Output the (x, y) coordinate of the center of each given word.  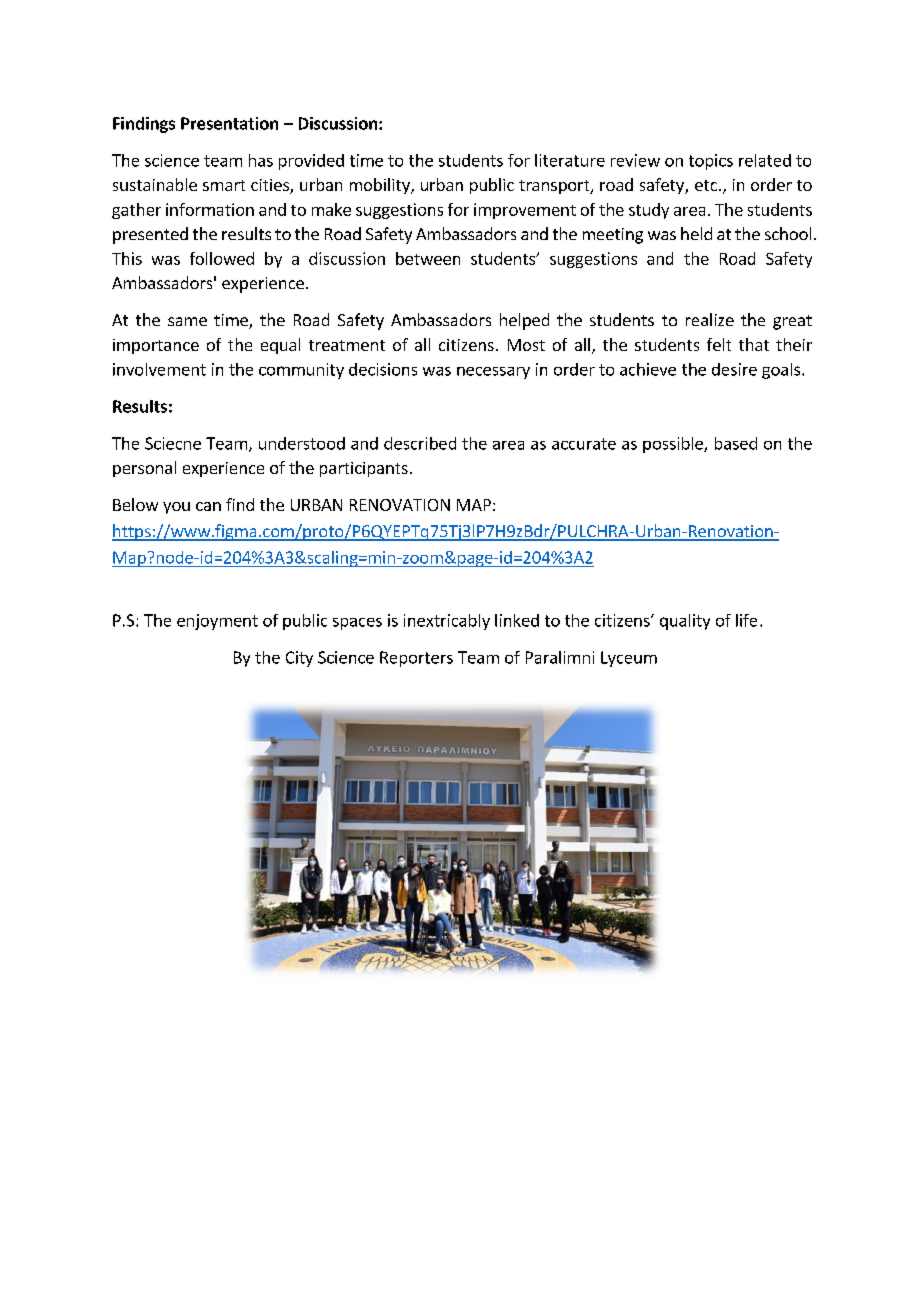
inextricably (447, 622)
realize (710, 319)
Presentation (229, 123)
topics (711, 162)
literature (570, 160)
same (187, 321)
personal (144, 469)
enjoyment (217, 622)
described (420, 443)
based (736, 443)
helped (524, 321)
